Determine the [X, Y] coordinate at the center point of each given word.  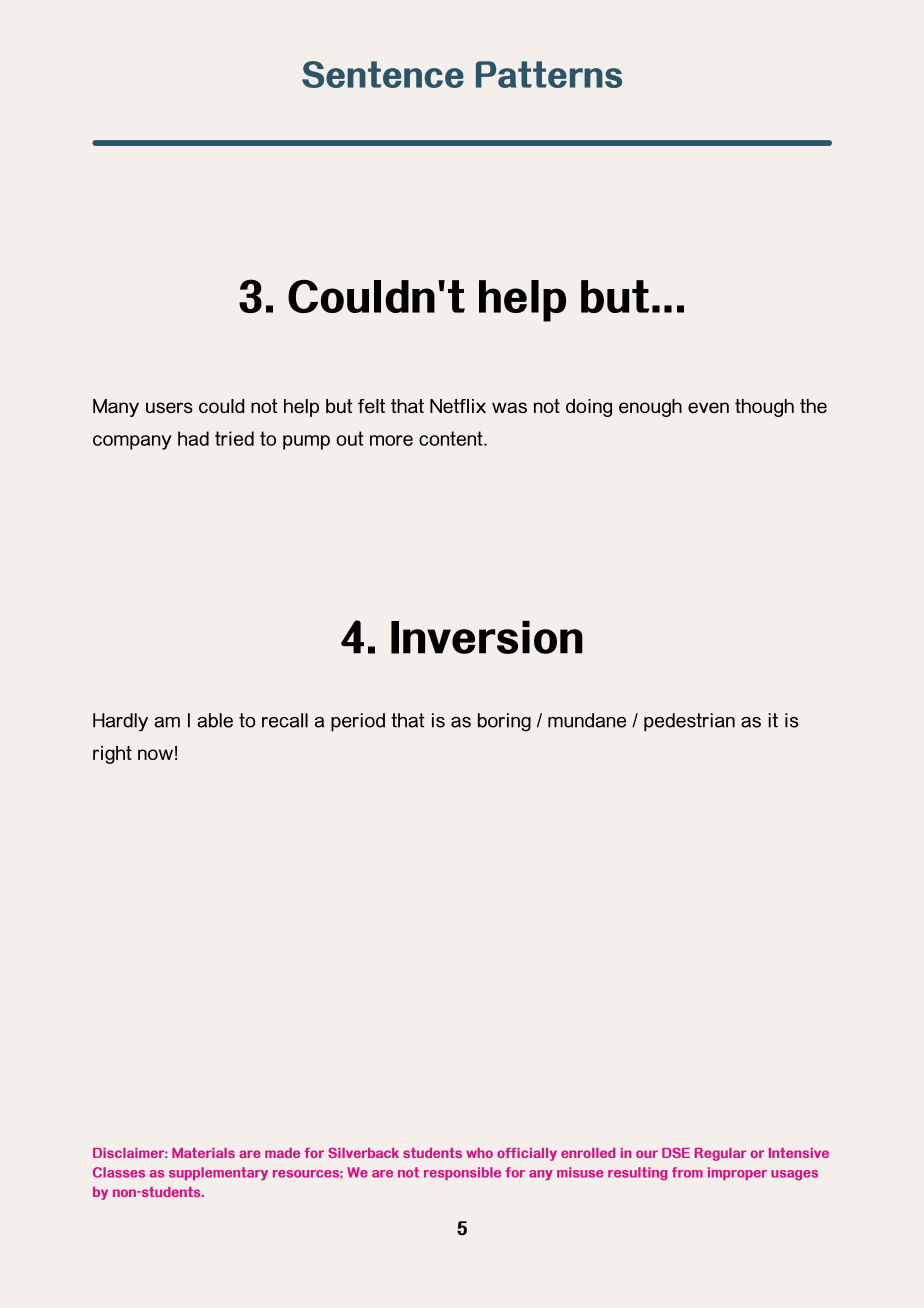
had [193, 438]
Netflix [458, 406]
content [452, 438]
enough [650, 408]
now [155, 754]
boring [504, 722]
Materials [203, 1153]
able [215, 720]
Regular [720, 1154]
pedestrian [689, 722]
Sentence [383, 74]
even [708, 407]
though [764, 408]
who [479, 1153]
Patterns [549, 74]
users [169, 407]
